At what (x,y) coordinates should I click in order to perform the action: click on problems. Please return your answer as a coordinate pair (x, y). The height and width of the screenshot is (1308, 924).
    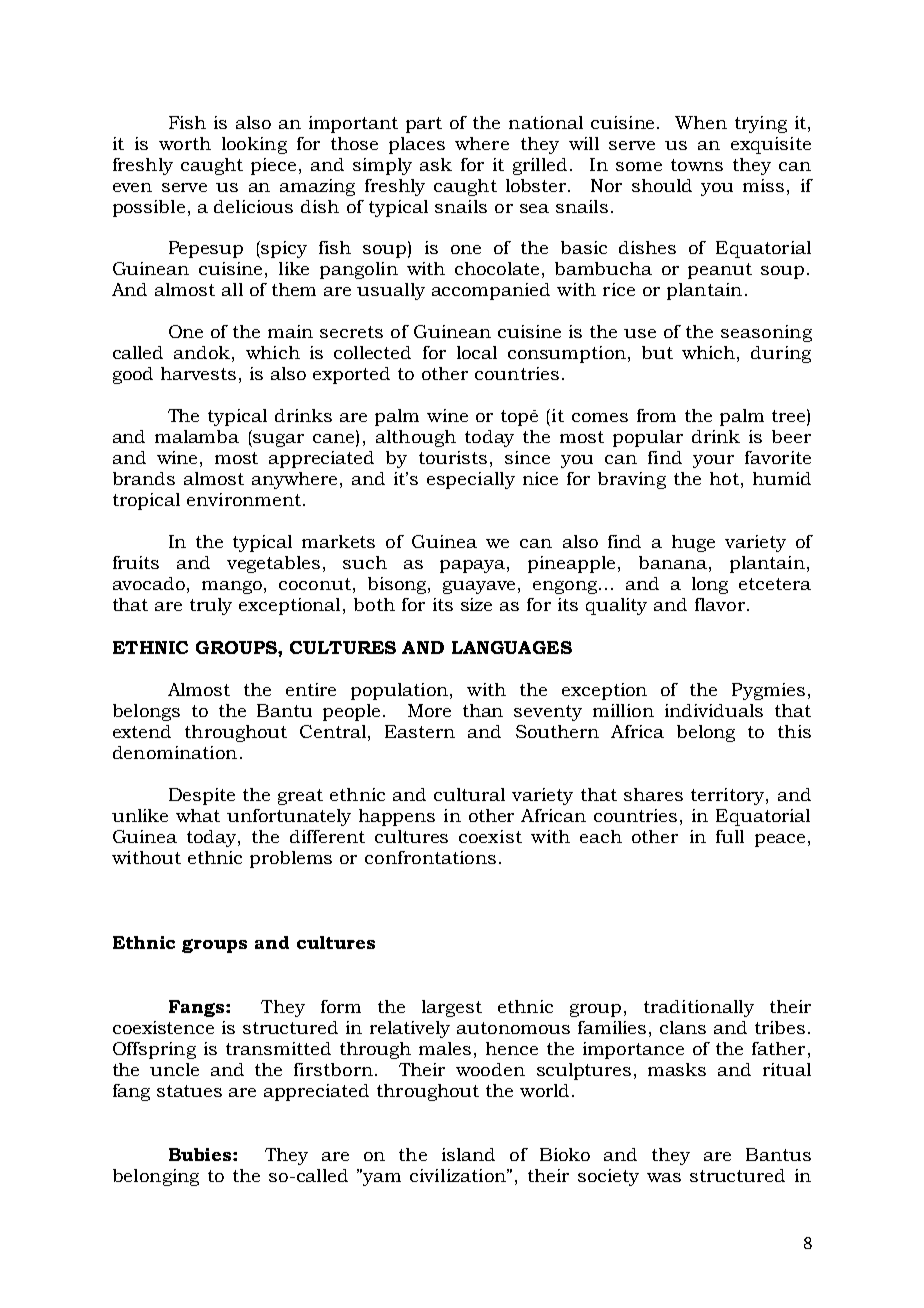
    Looking at the image, I should click on (291, 859).
